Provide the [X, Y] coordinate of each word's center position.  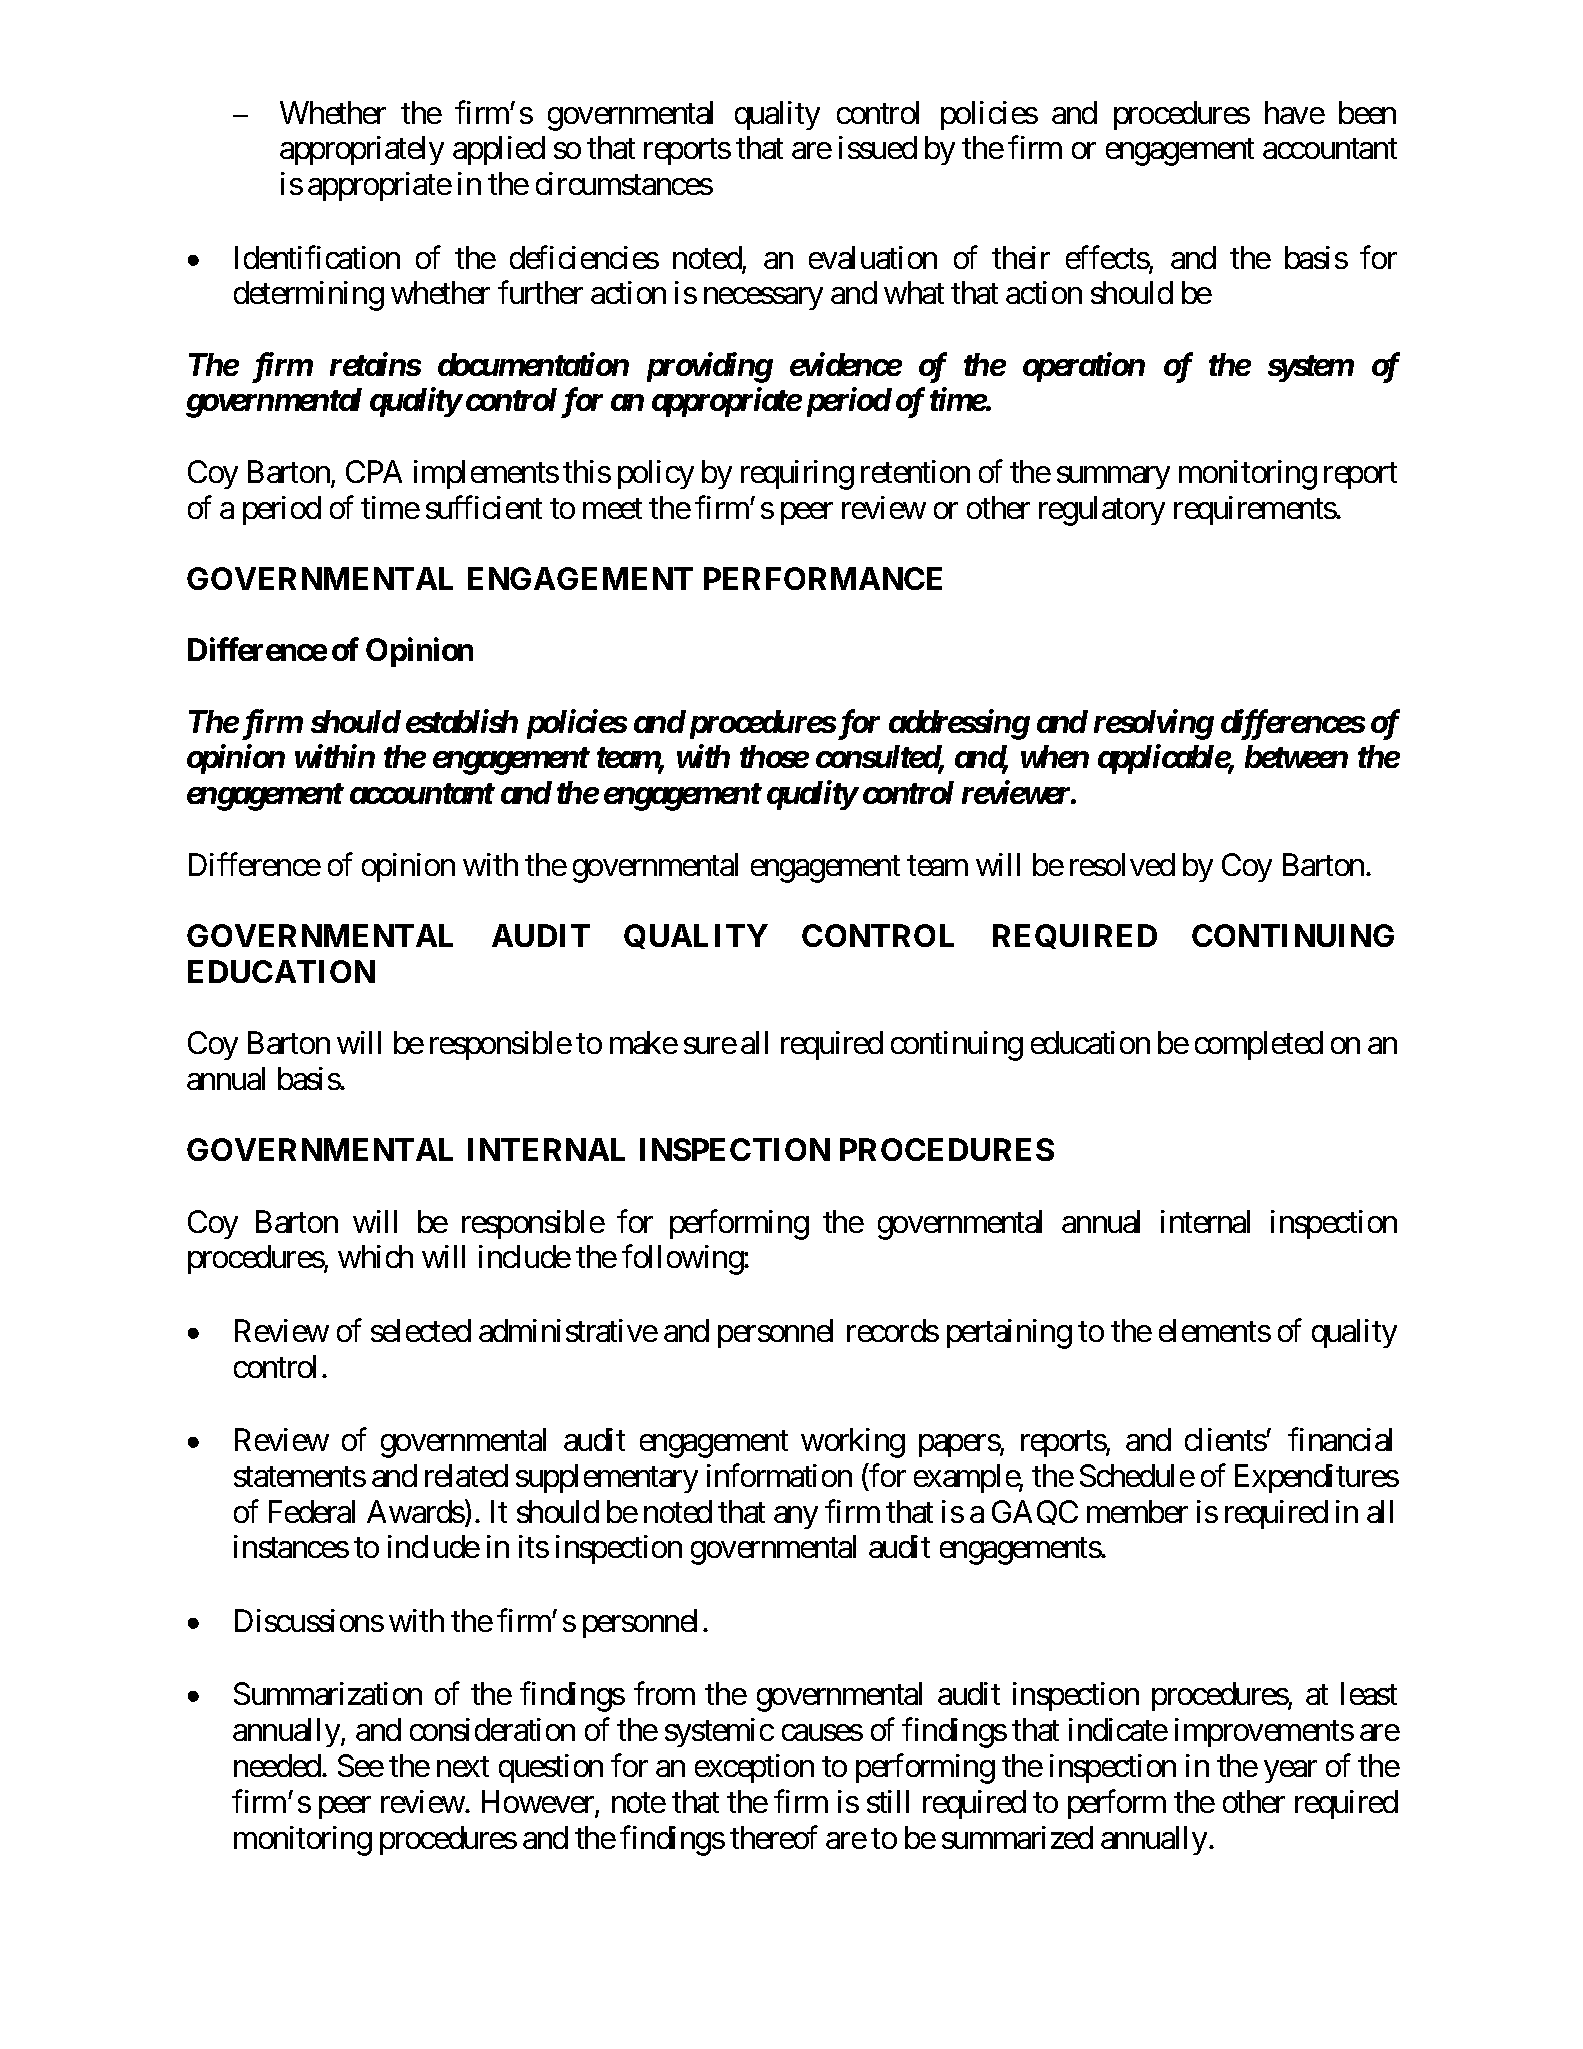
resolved [1122, 864]
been [1367, 112]
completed [1259, 1045]
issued [878, 147]
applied [499, 150]
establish [462, 721]
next [463, 1767]
